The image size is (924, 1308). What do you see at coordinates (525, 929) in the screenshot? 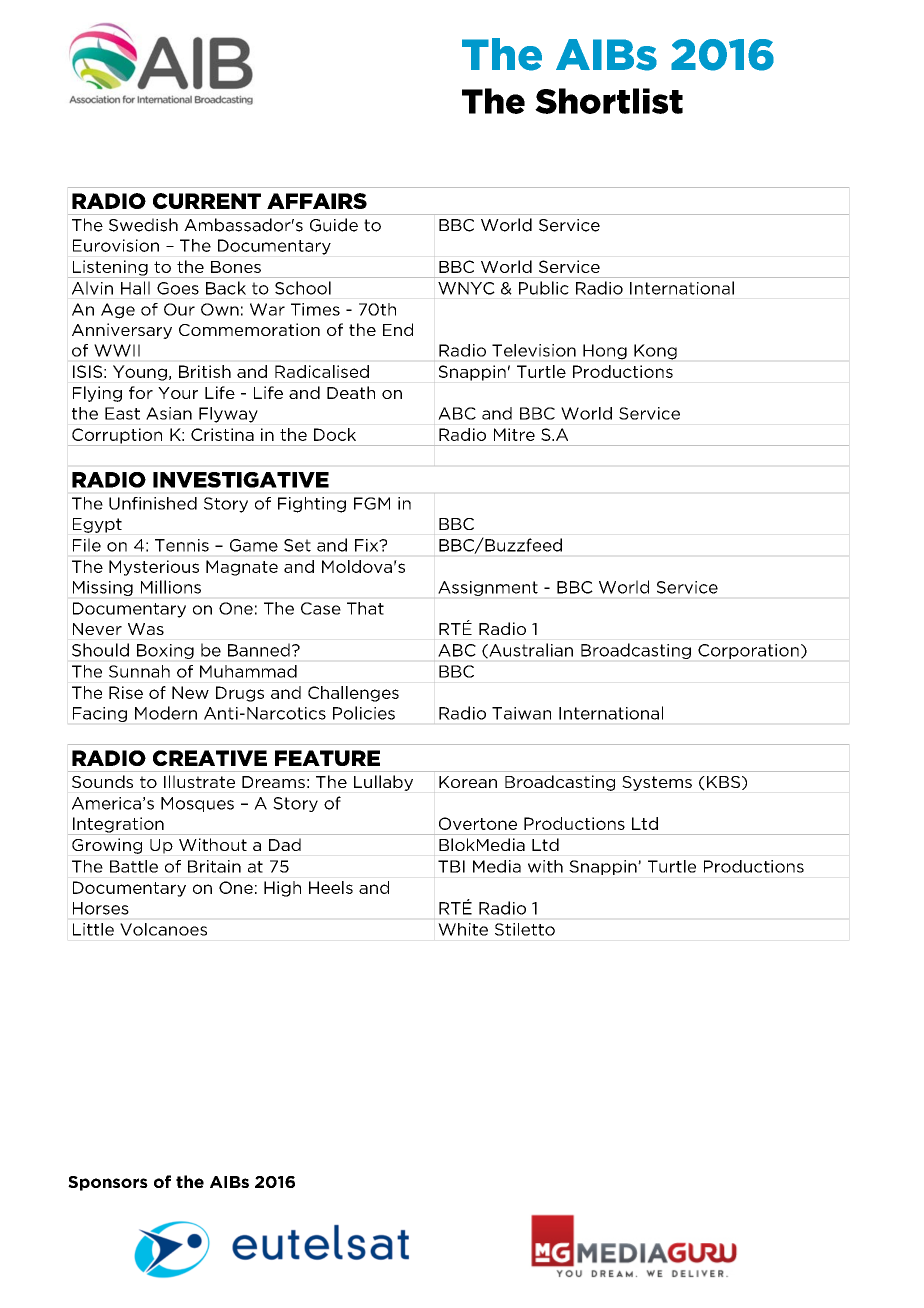
I see `Stiletto` at bounding box center [525, 929].
